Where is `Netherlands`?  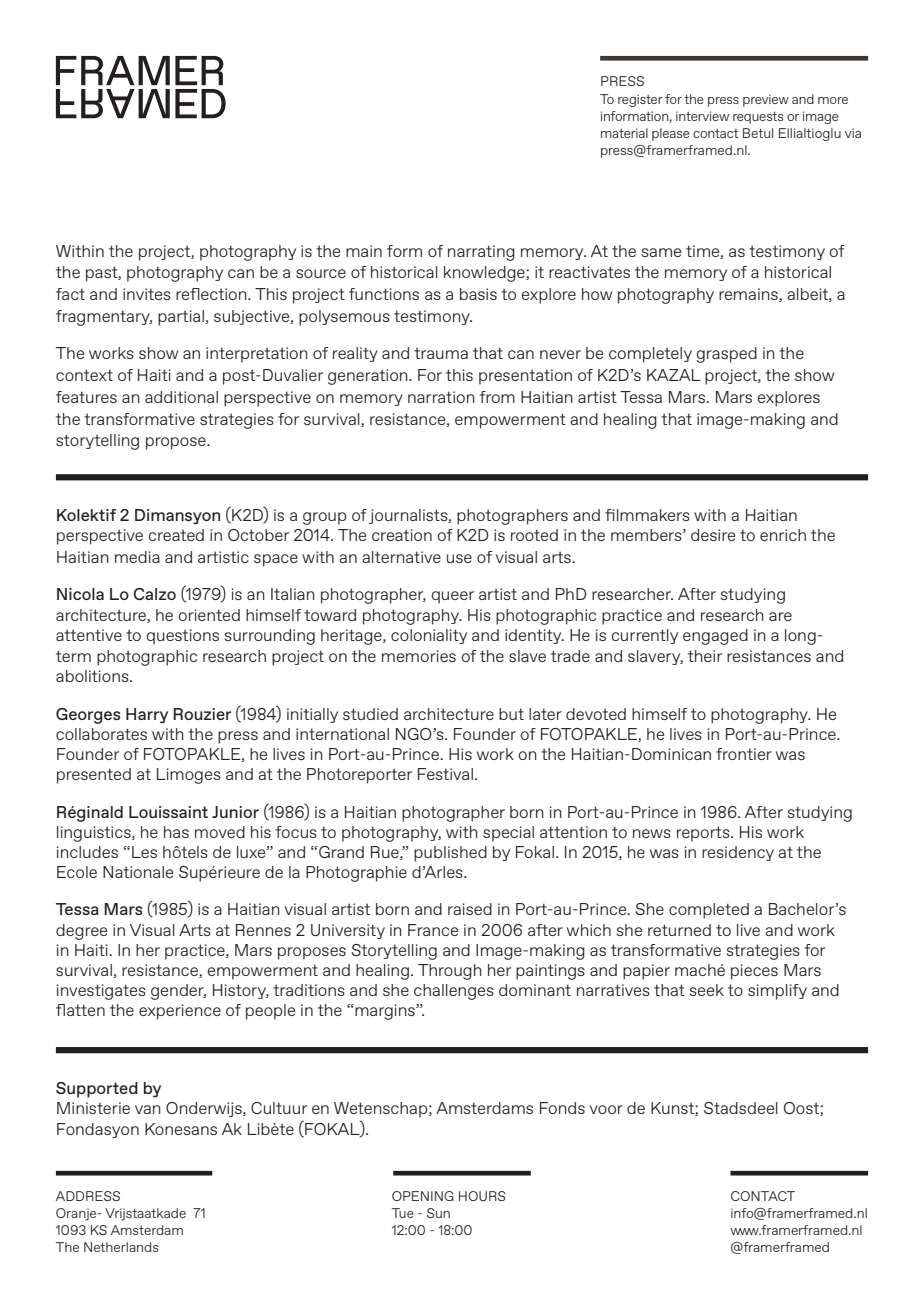 Netherlands is located at coordinates (121, 1247).
